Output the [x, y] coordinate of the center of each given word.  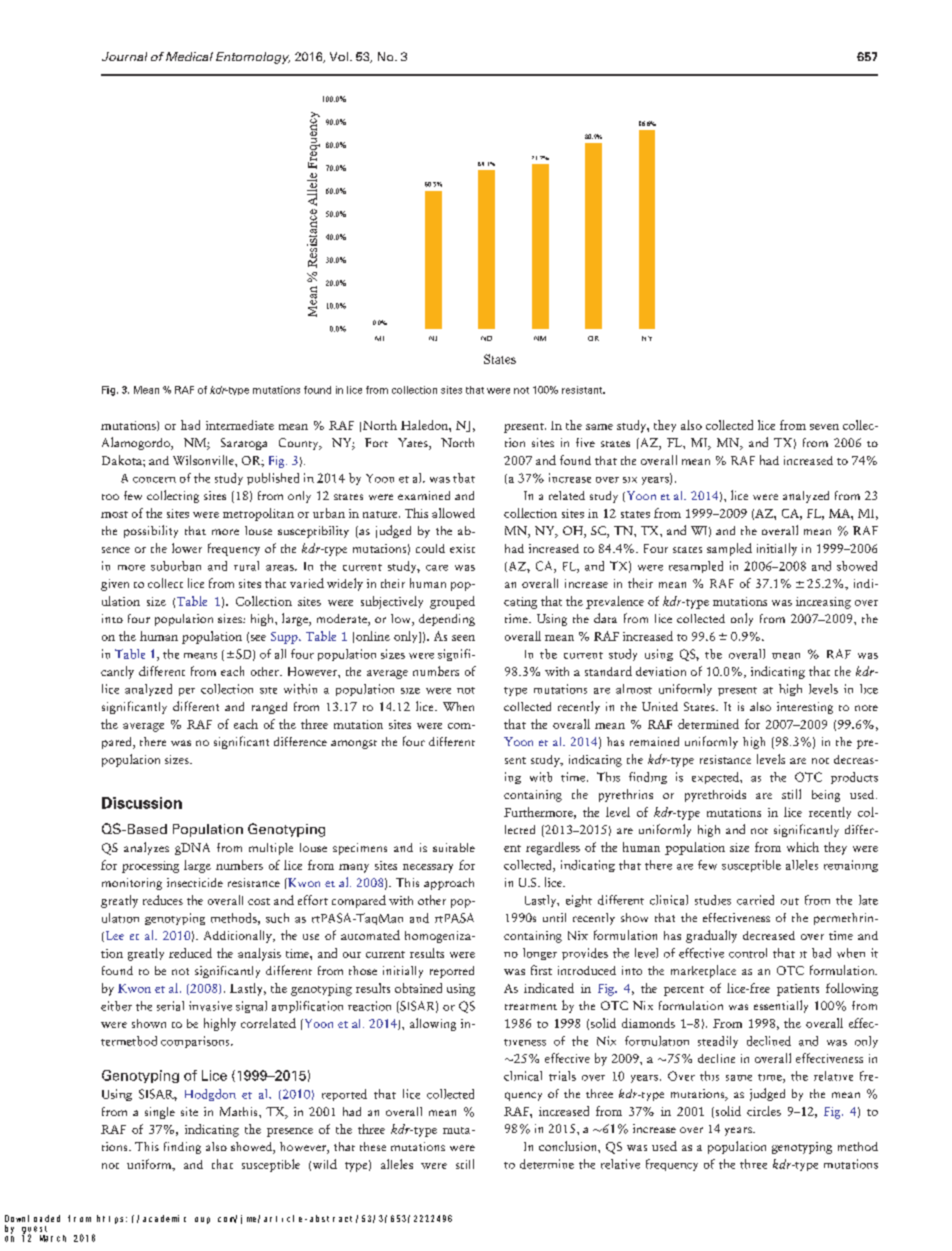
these [373, 1146]
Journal [124, 56]
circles [764, 1111]
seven [824, 427]
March [53, 1238]
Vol [339, 56]
